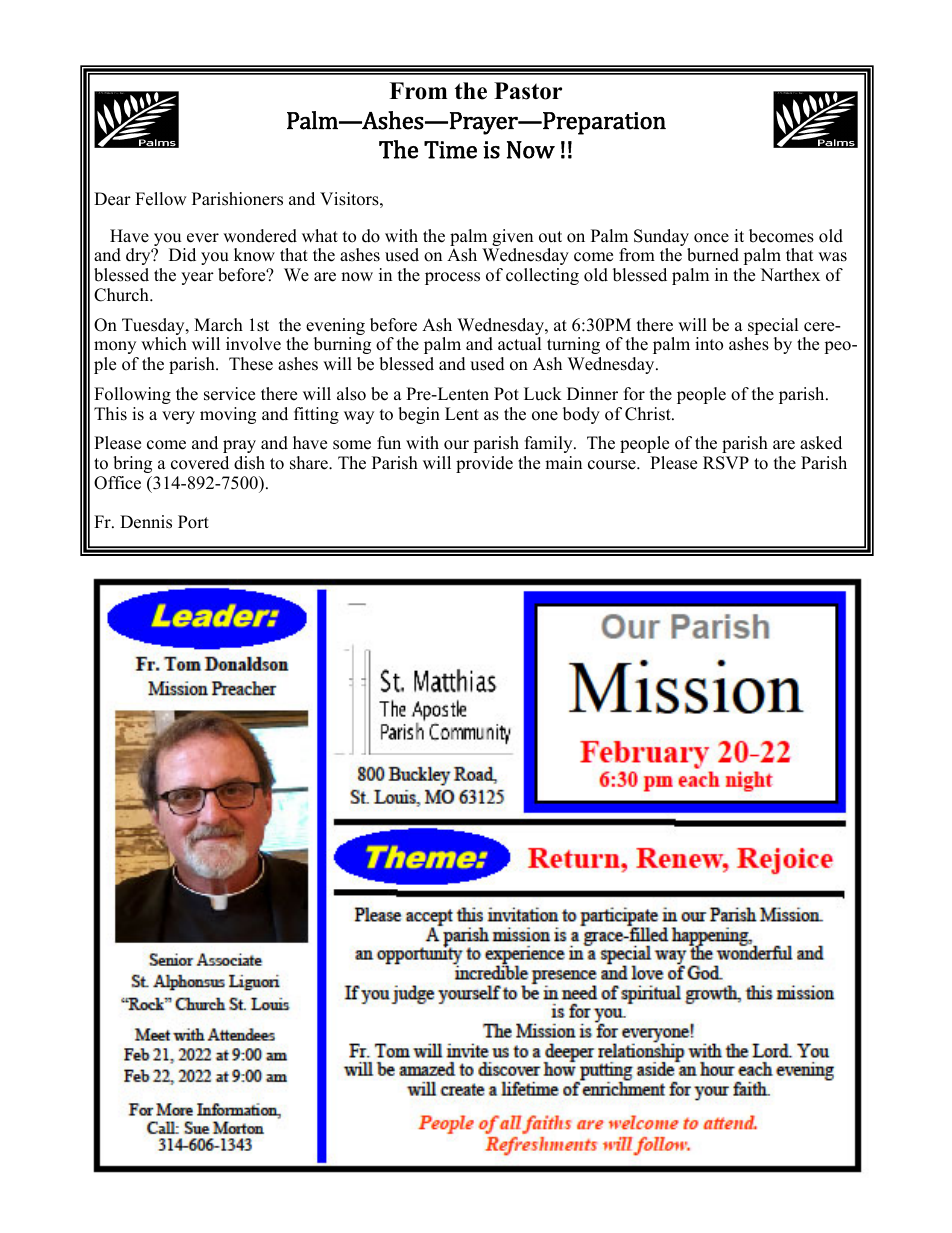 This screenshot has width=952, height=1233. Describe the element at coordinates (528, 91) in the screenshot. I see `Pastor` at that location.
